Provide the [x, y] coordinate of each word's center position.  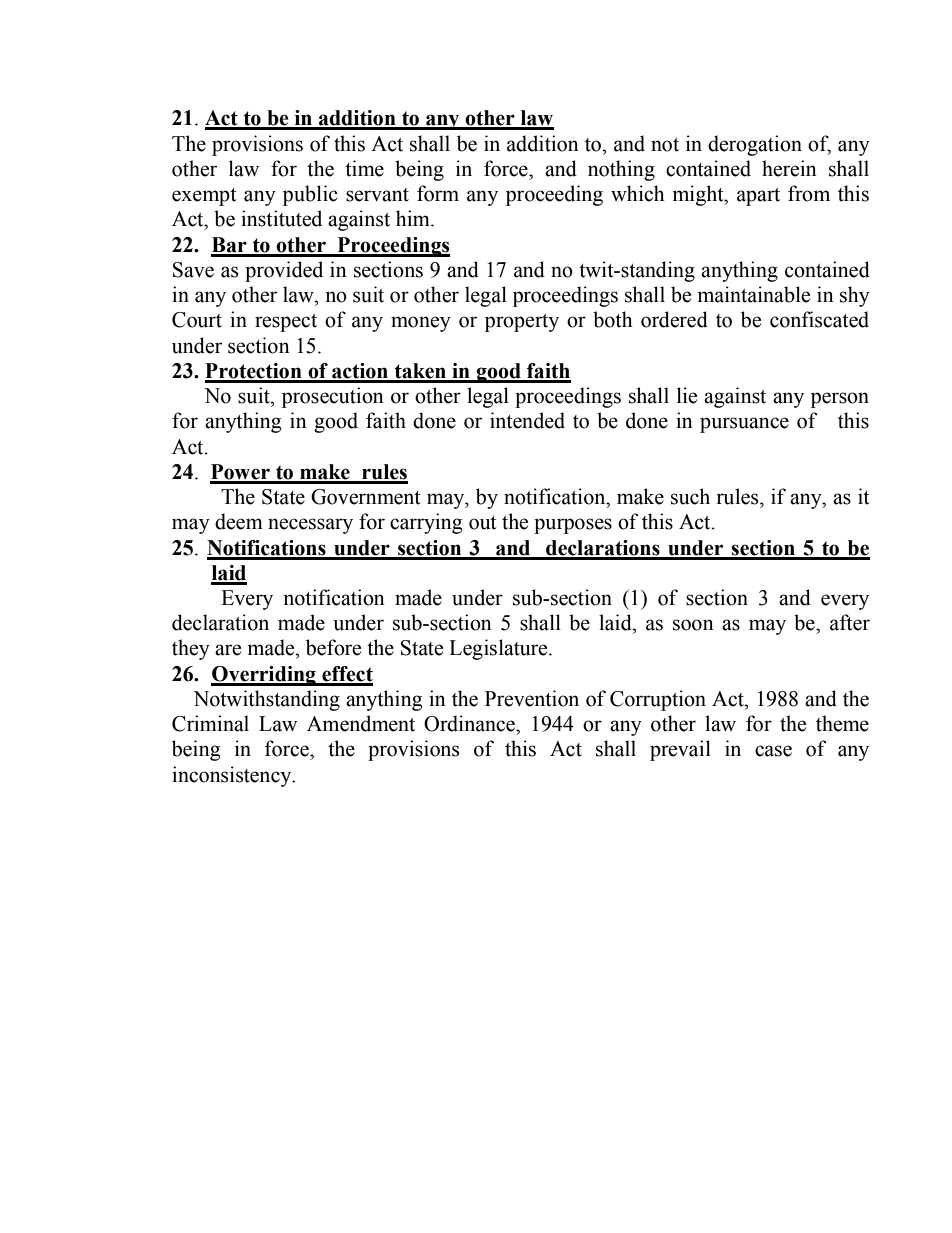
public [310, 195]
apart [758, 197]
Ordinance [470, 723]
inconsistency [233, 776]
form [438, 193]
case [773, 751]
